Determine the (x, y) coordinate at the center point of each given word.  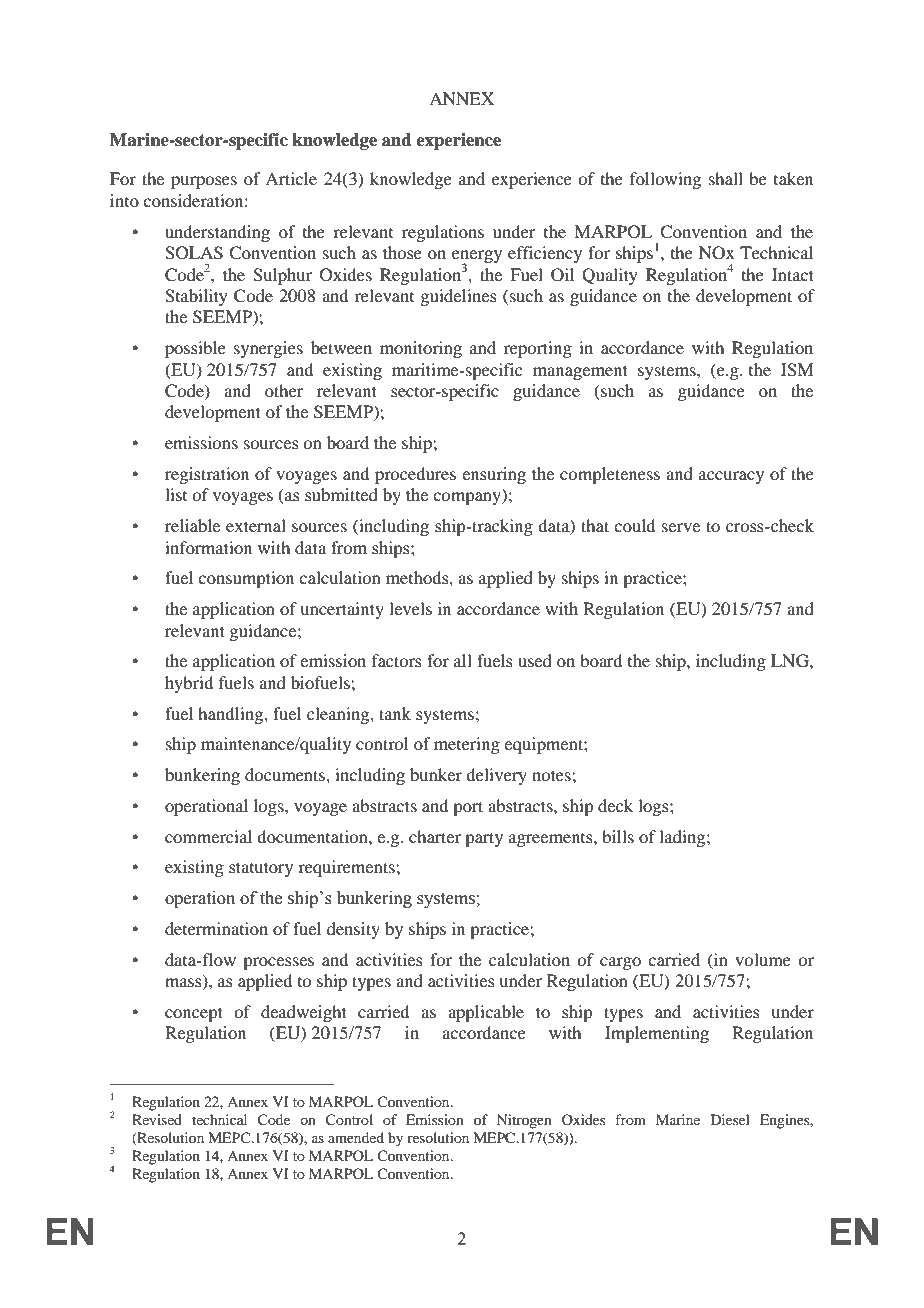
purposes (204, 182)
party (484, 839)
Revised (157, 1119)
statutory (261, 869)
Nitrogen (524, 1121)
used (535, 660)
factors (397, 660)
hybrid (189, 684)
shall (726, 178)
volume (763, 959)
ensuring (494, 475)
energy (477, 258)
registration (207, 475)
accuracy (731, 477)
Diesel (730, 1119)
